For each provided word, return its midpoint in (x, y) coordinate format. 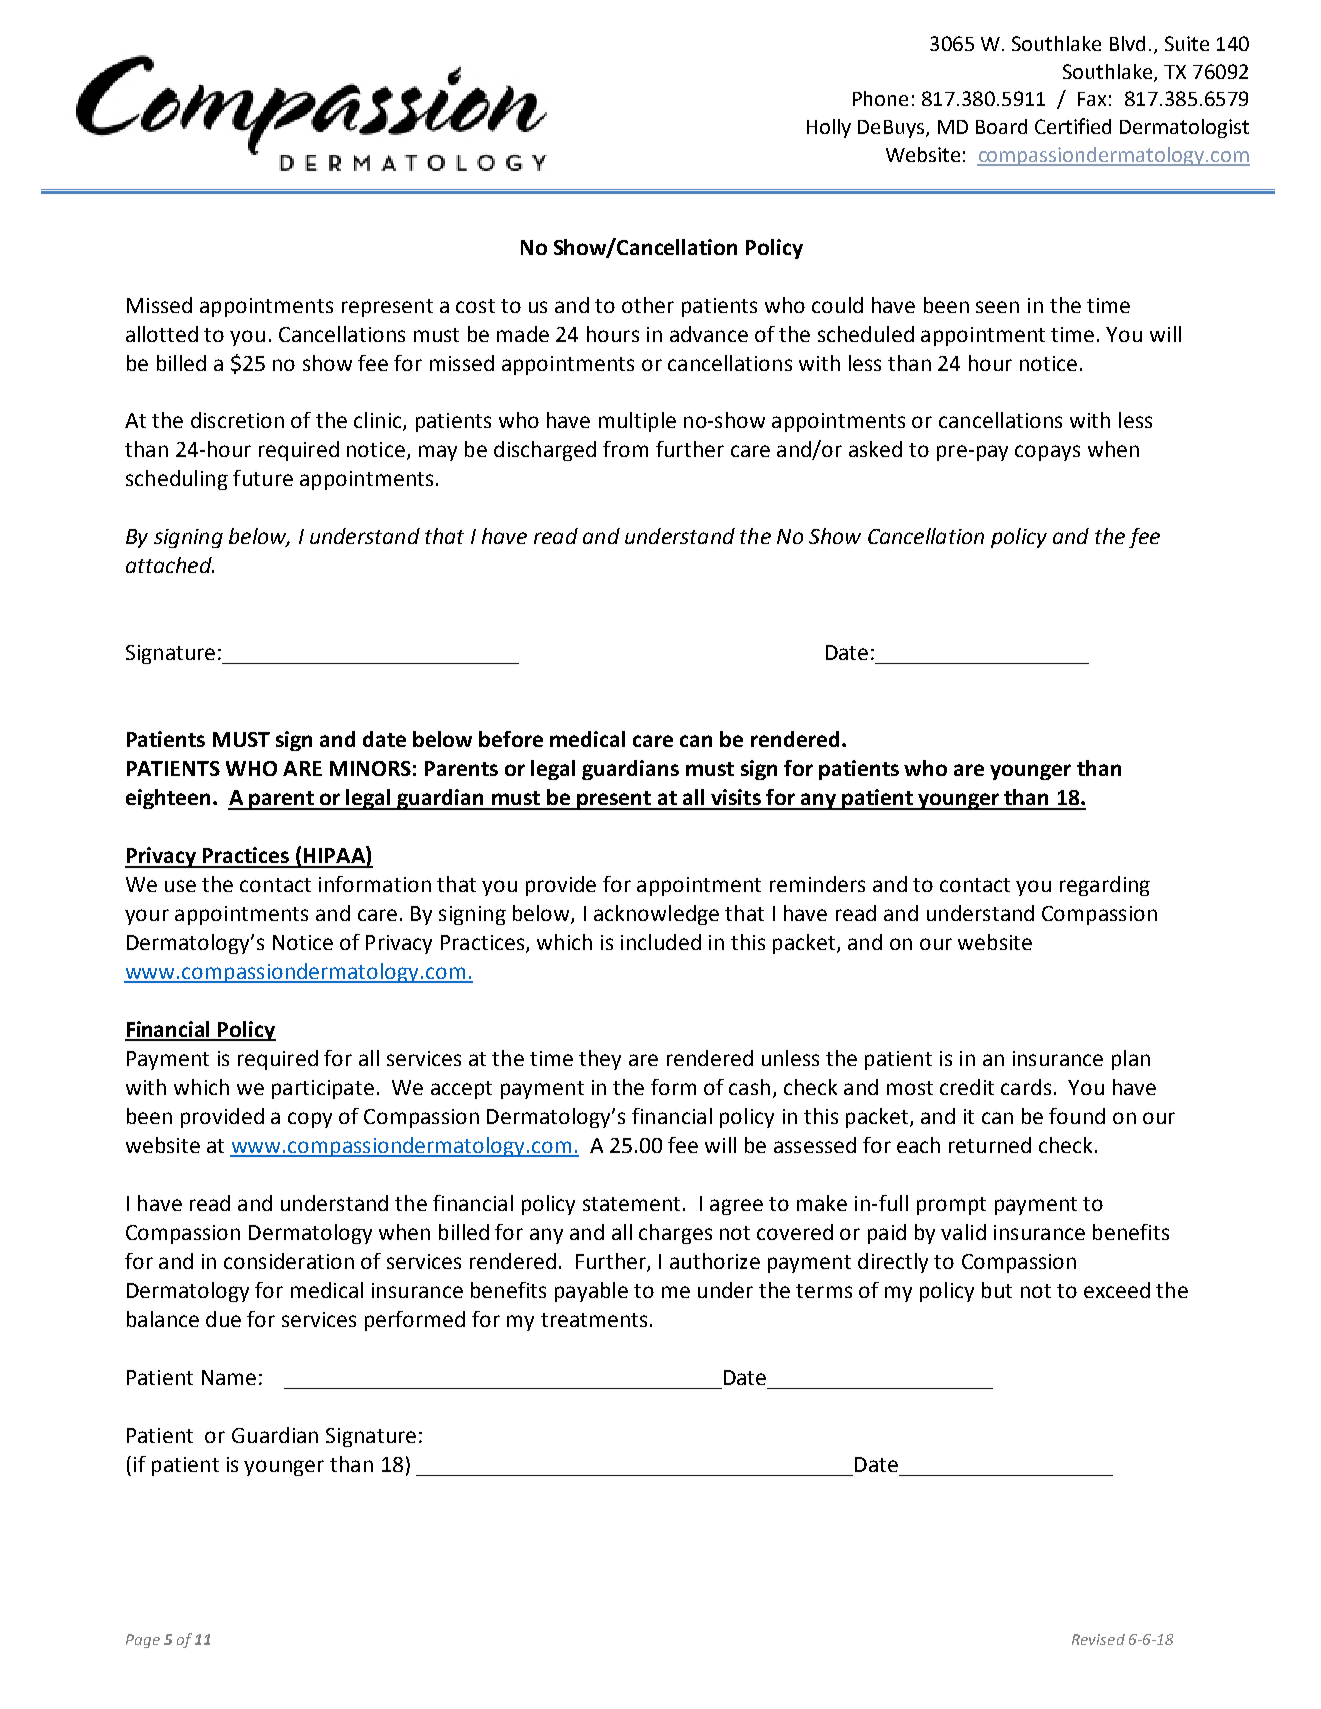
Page (143, 1641)
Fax (1092, 99)
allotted (162, 334)
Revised (1098, 1639)
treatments (594, 1320)
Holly (829, 128)
